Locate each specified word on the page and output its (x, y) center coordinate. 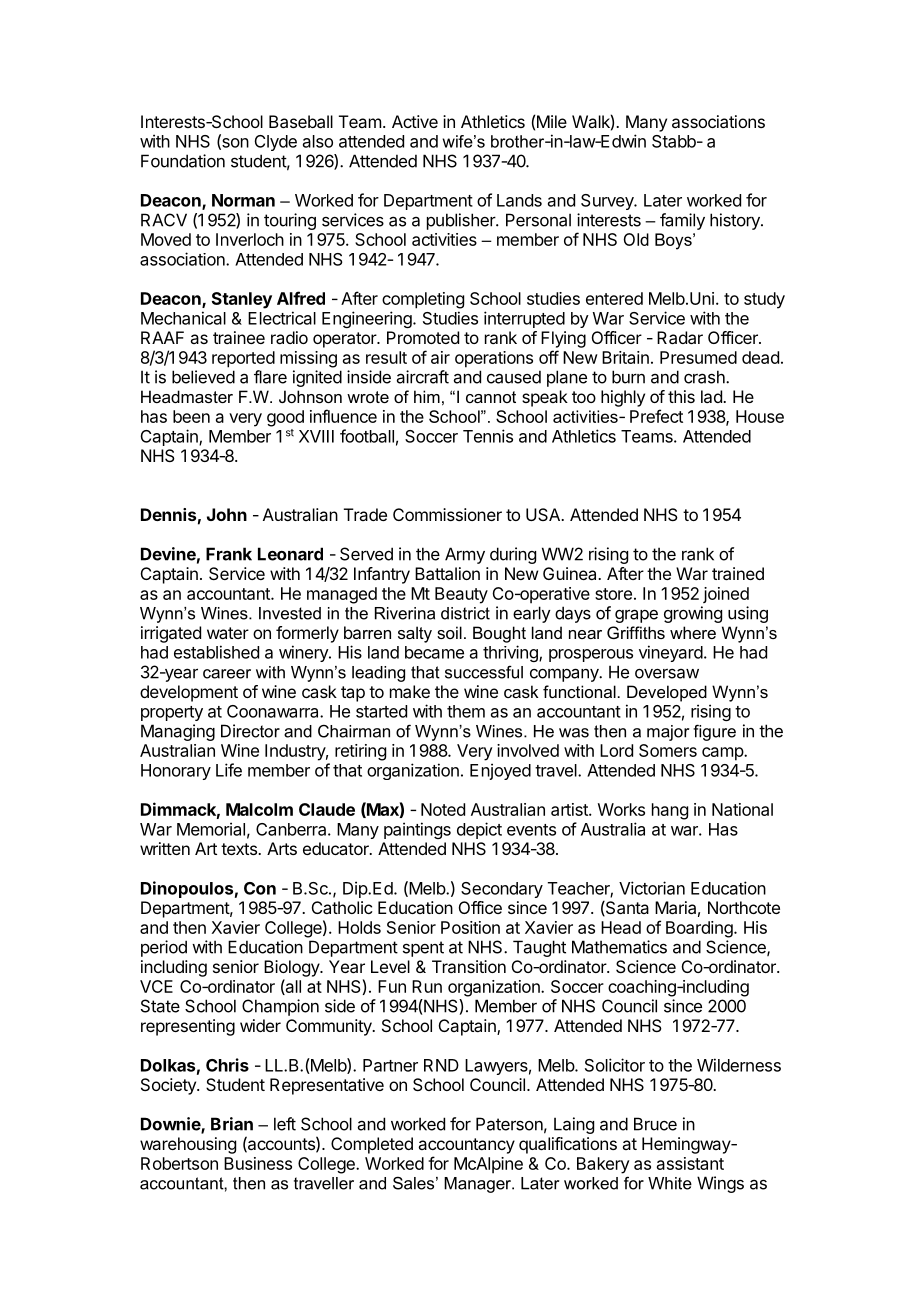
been (191, 416)
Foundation (183, 161)
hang (670, 811)
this (681, 396)
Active (415, 121)
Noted (443, 809)
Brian (232, 1124)
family (682, 221)
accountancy (466, 1146)
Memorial (211, 829)
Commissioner (447, 514)
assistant (690, 1163)
